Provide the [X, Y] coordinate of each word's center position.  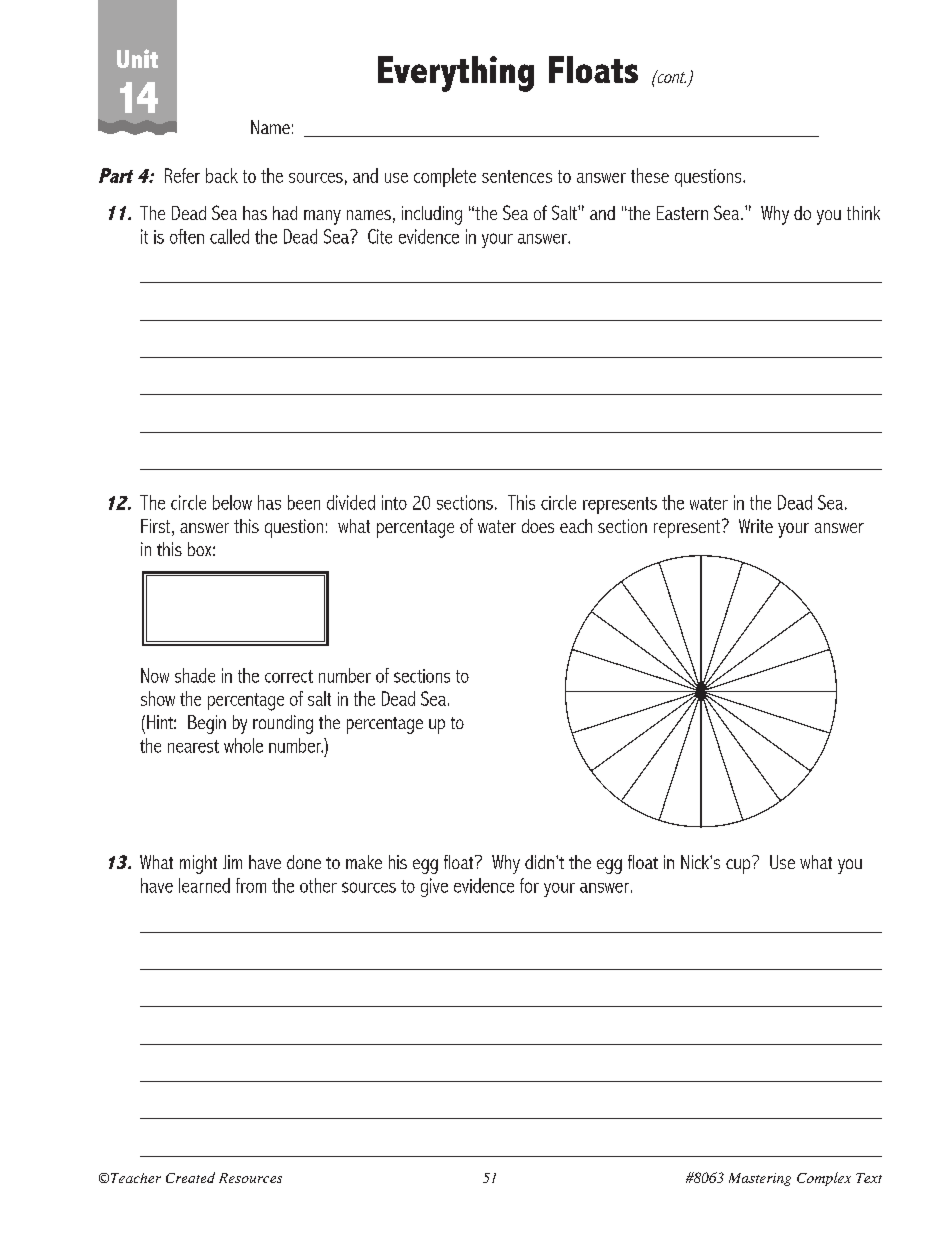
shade [195, 675]
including [432, 215]
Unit [137, 58]
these [650, 175]
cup [738, 866]
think [863, 213]
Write [756, 526]
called [229, 236]
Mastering [760, 1179]
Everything [456, 74]
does [538, 526]
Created [190, 1177]
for [529, 885]
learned [204, 885]
